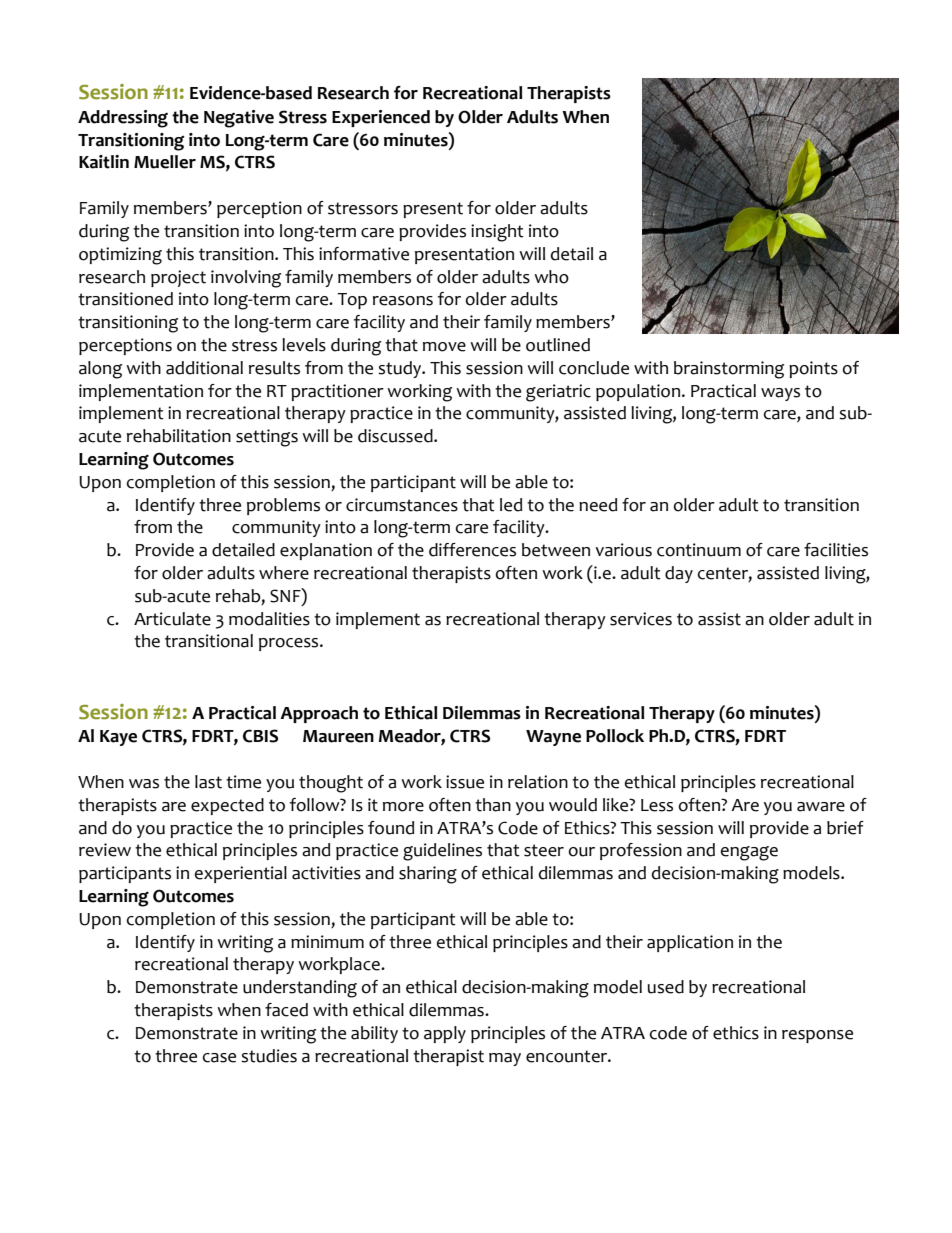 The height and width of the screenshot is (1233, 952). What do you see at coordinates (219, 1058) in the screenshot?
I see `case` at bounding box center [219, 1058].
